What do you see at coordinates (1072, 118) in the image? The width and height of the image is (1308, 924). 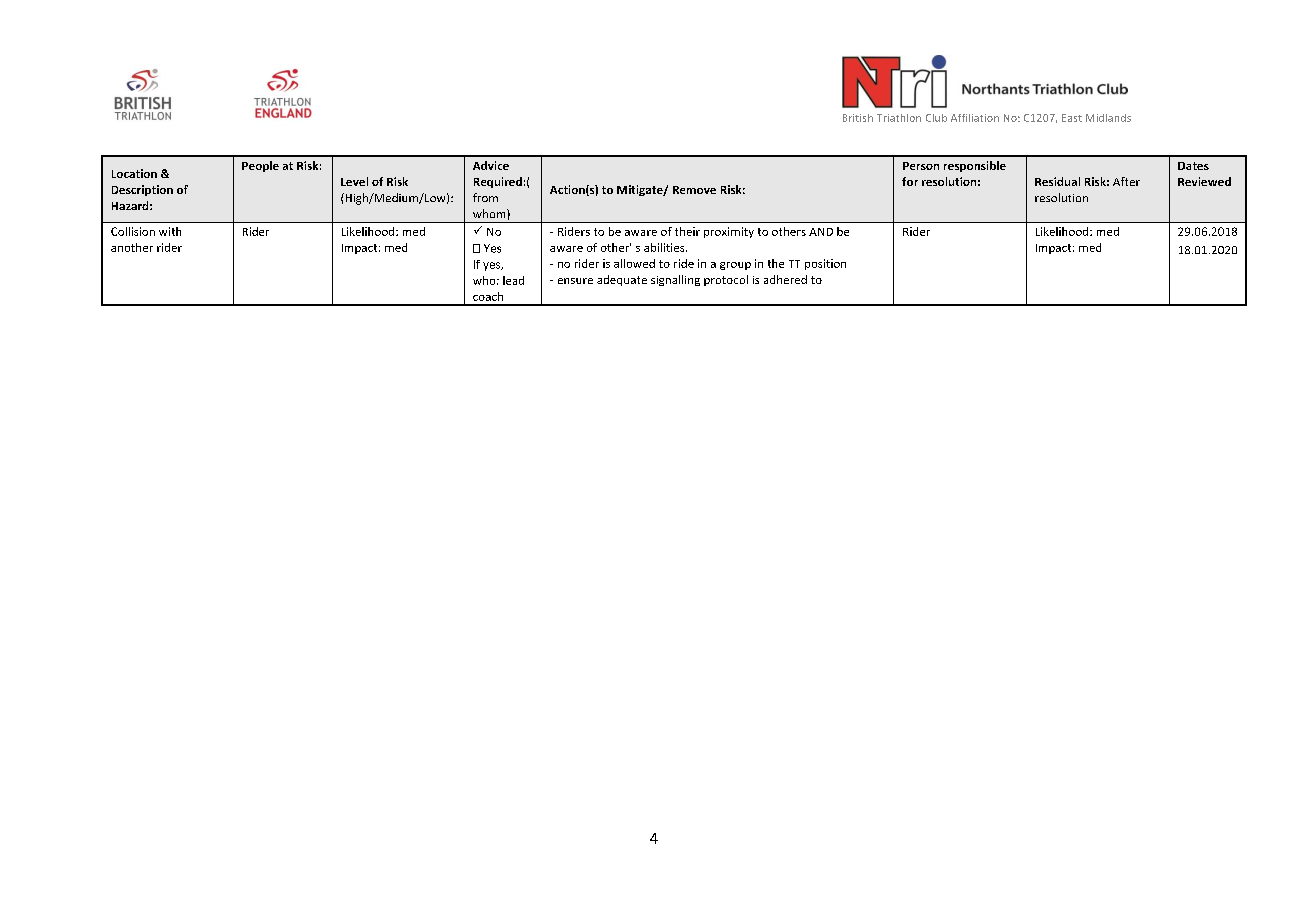 I see `East` at bounding box center [1072, 118].
